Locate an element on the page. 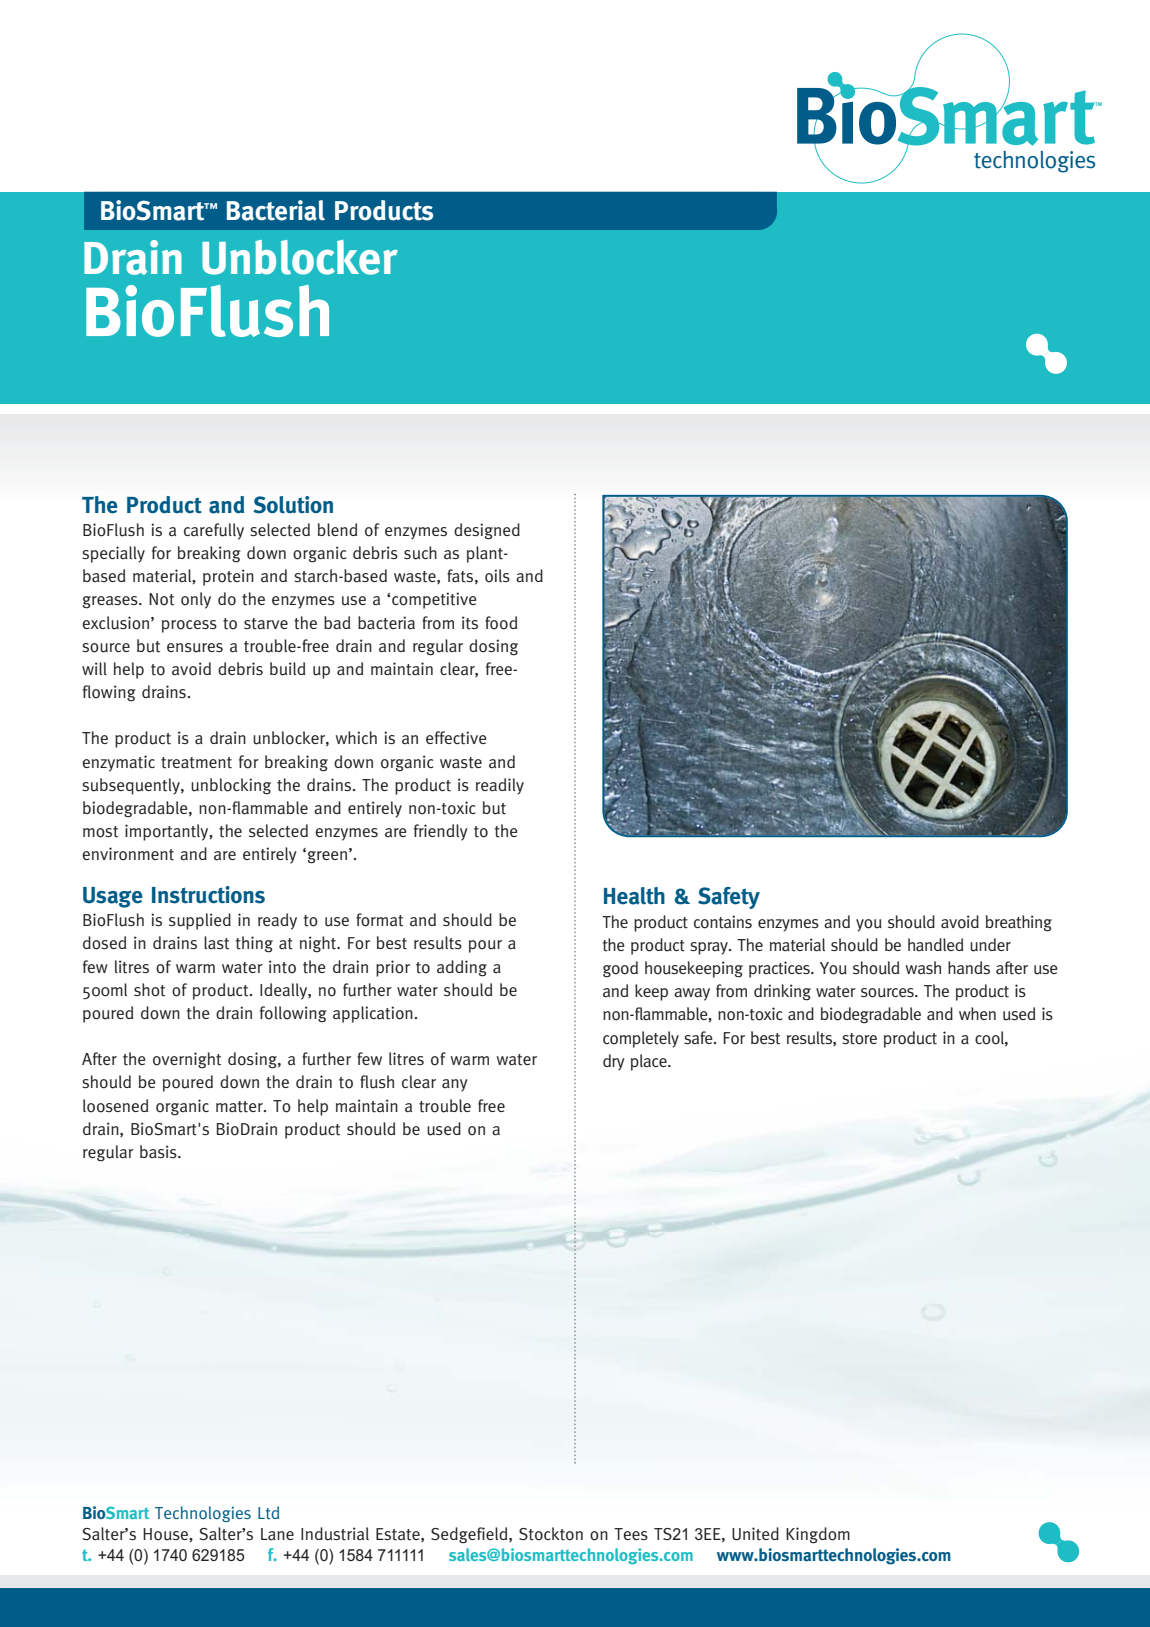 Image resolution: width=1150 pixels, height=1627 pixels. Ltd is located at coordinates (268, 1512).
